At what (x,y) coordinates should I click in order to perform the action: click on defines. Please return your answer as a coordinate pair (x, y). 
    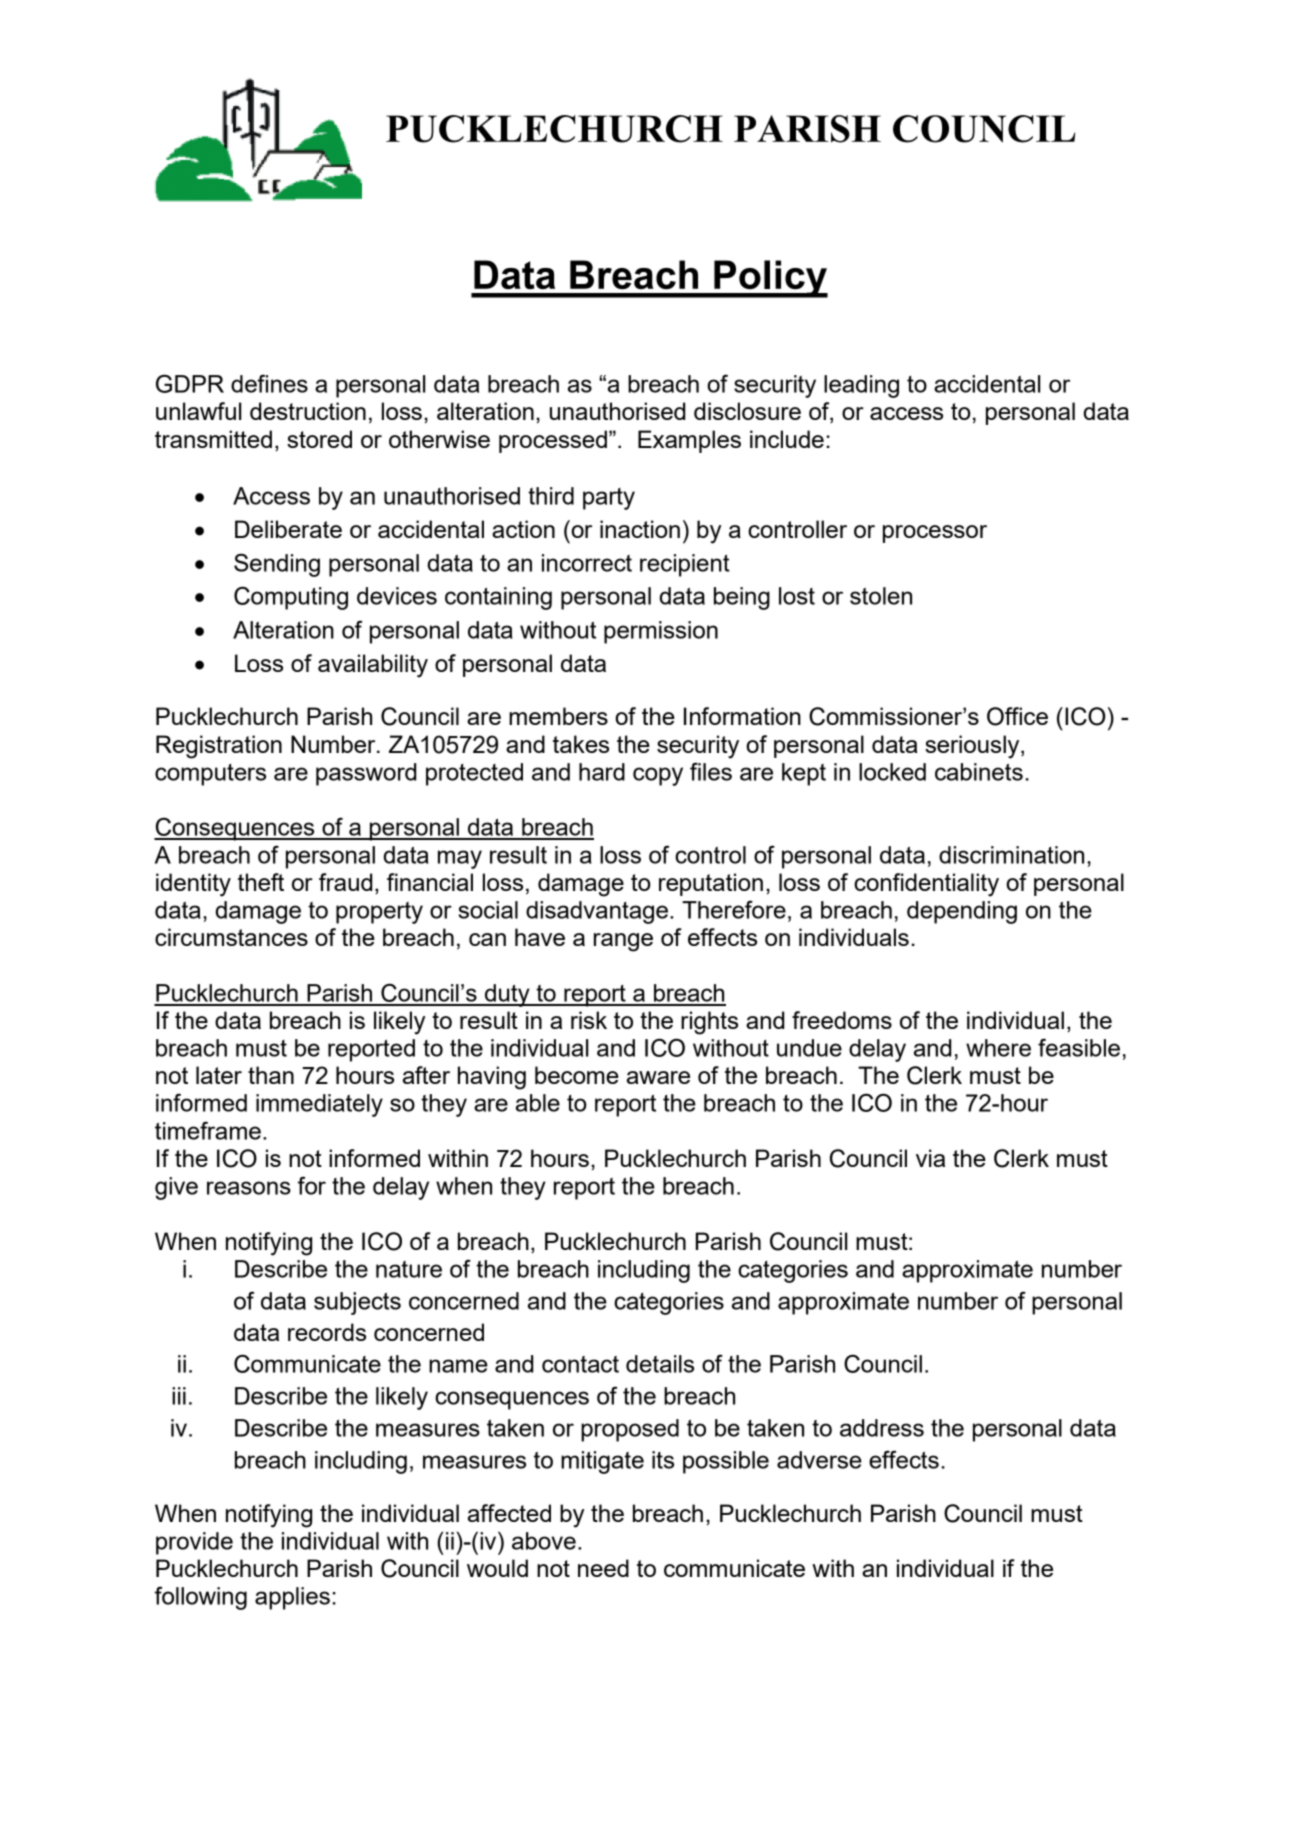
    Looking at the image, I should click on (269, 383).
